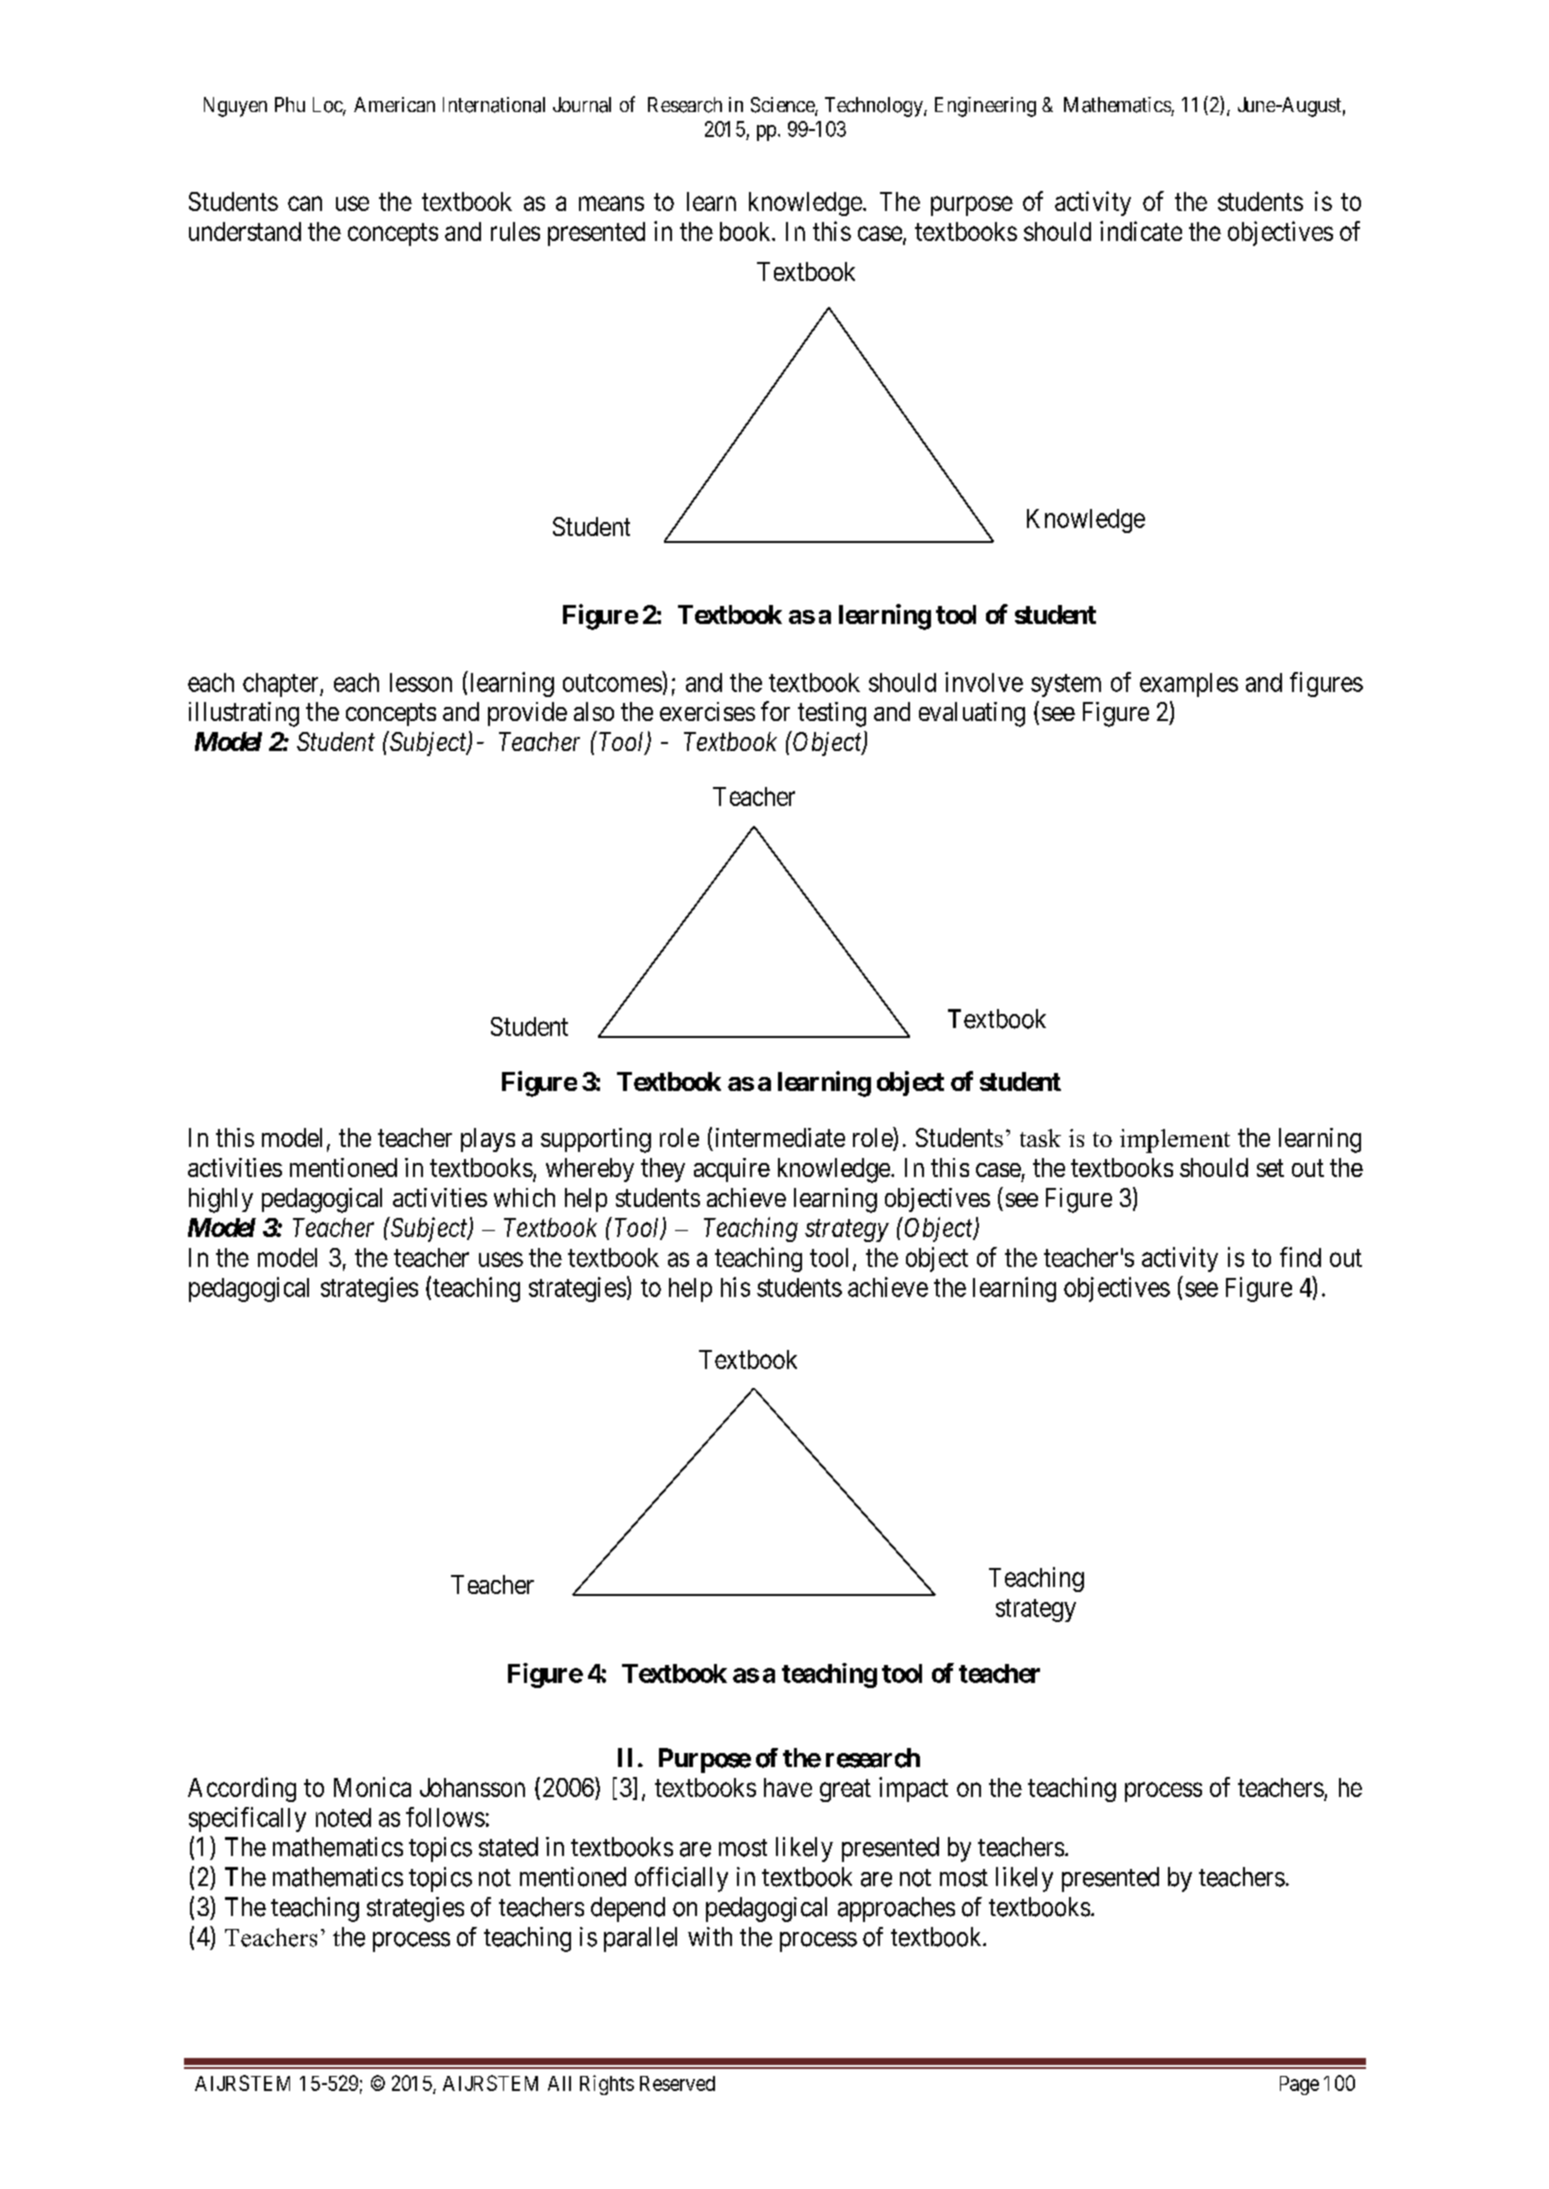 This document has height=2189, width=1549. What do you see at coordinates (394, 104) in the document?
I see `American` at bounding box center [394, 104].
